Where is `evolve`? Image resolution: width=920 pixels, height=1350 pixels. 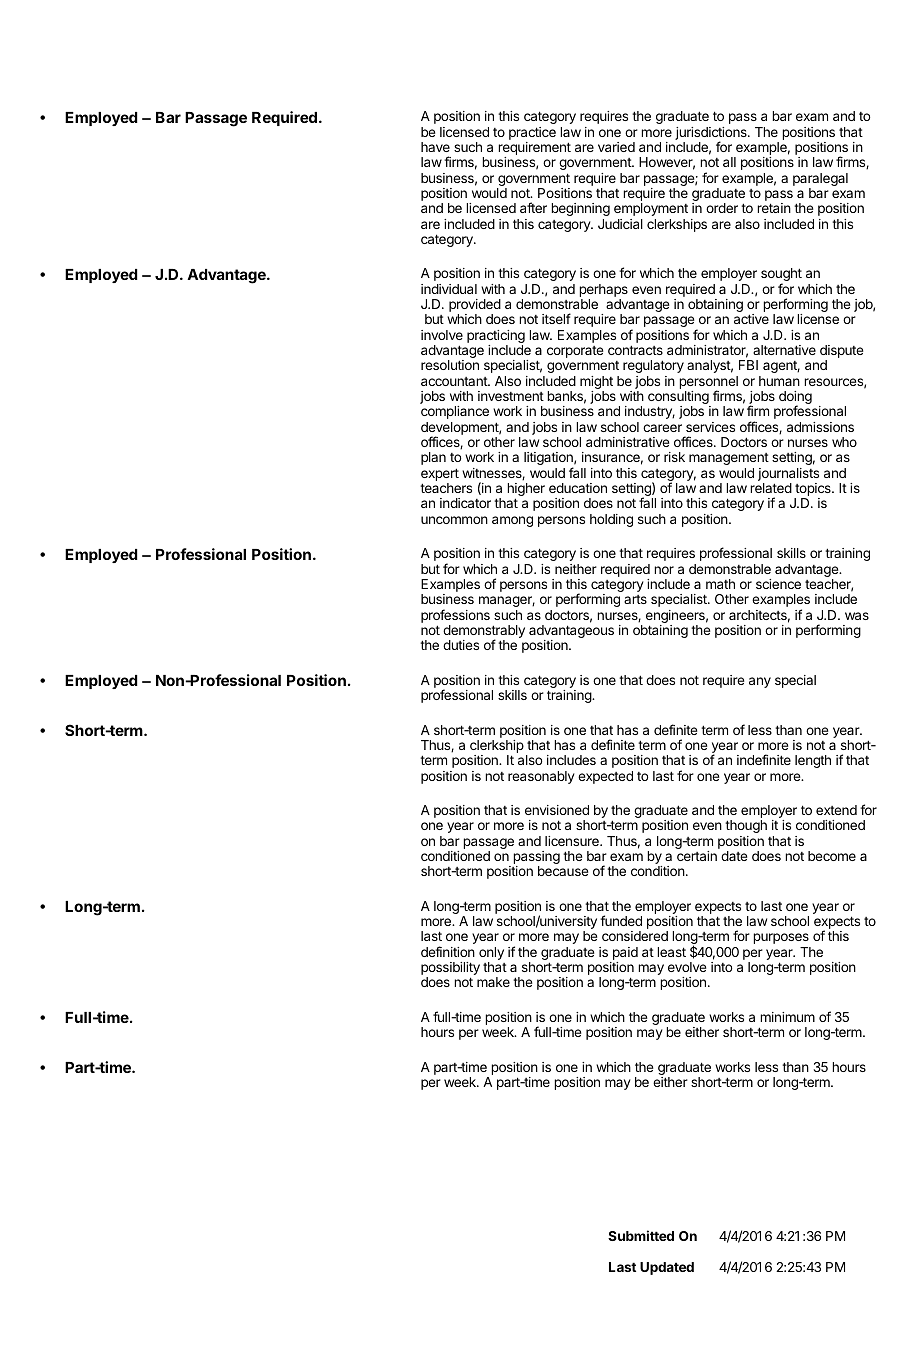 evolve is located at coordinates (687, 967).
